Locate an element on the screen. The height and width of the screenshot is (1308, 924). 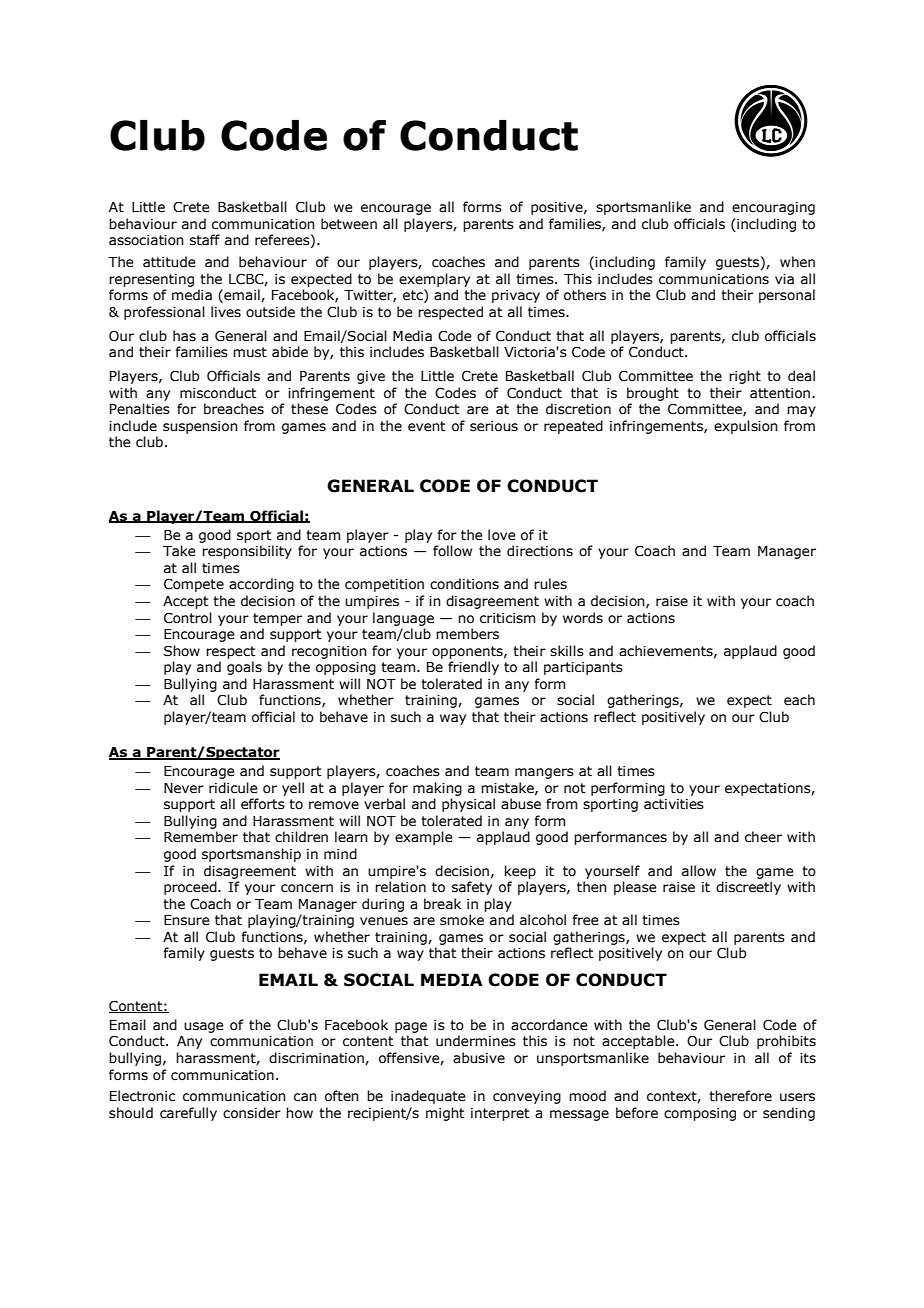
carefully is located at coordinates (188, 1114).
